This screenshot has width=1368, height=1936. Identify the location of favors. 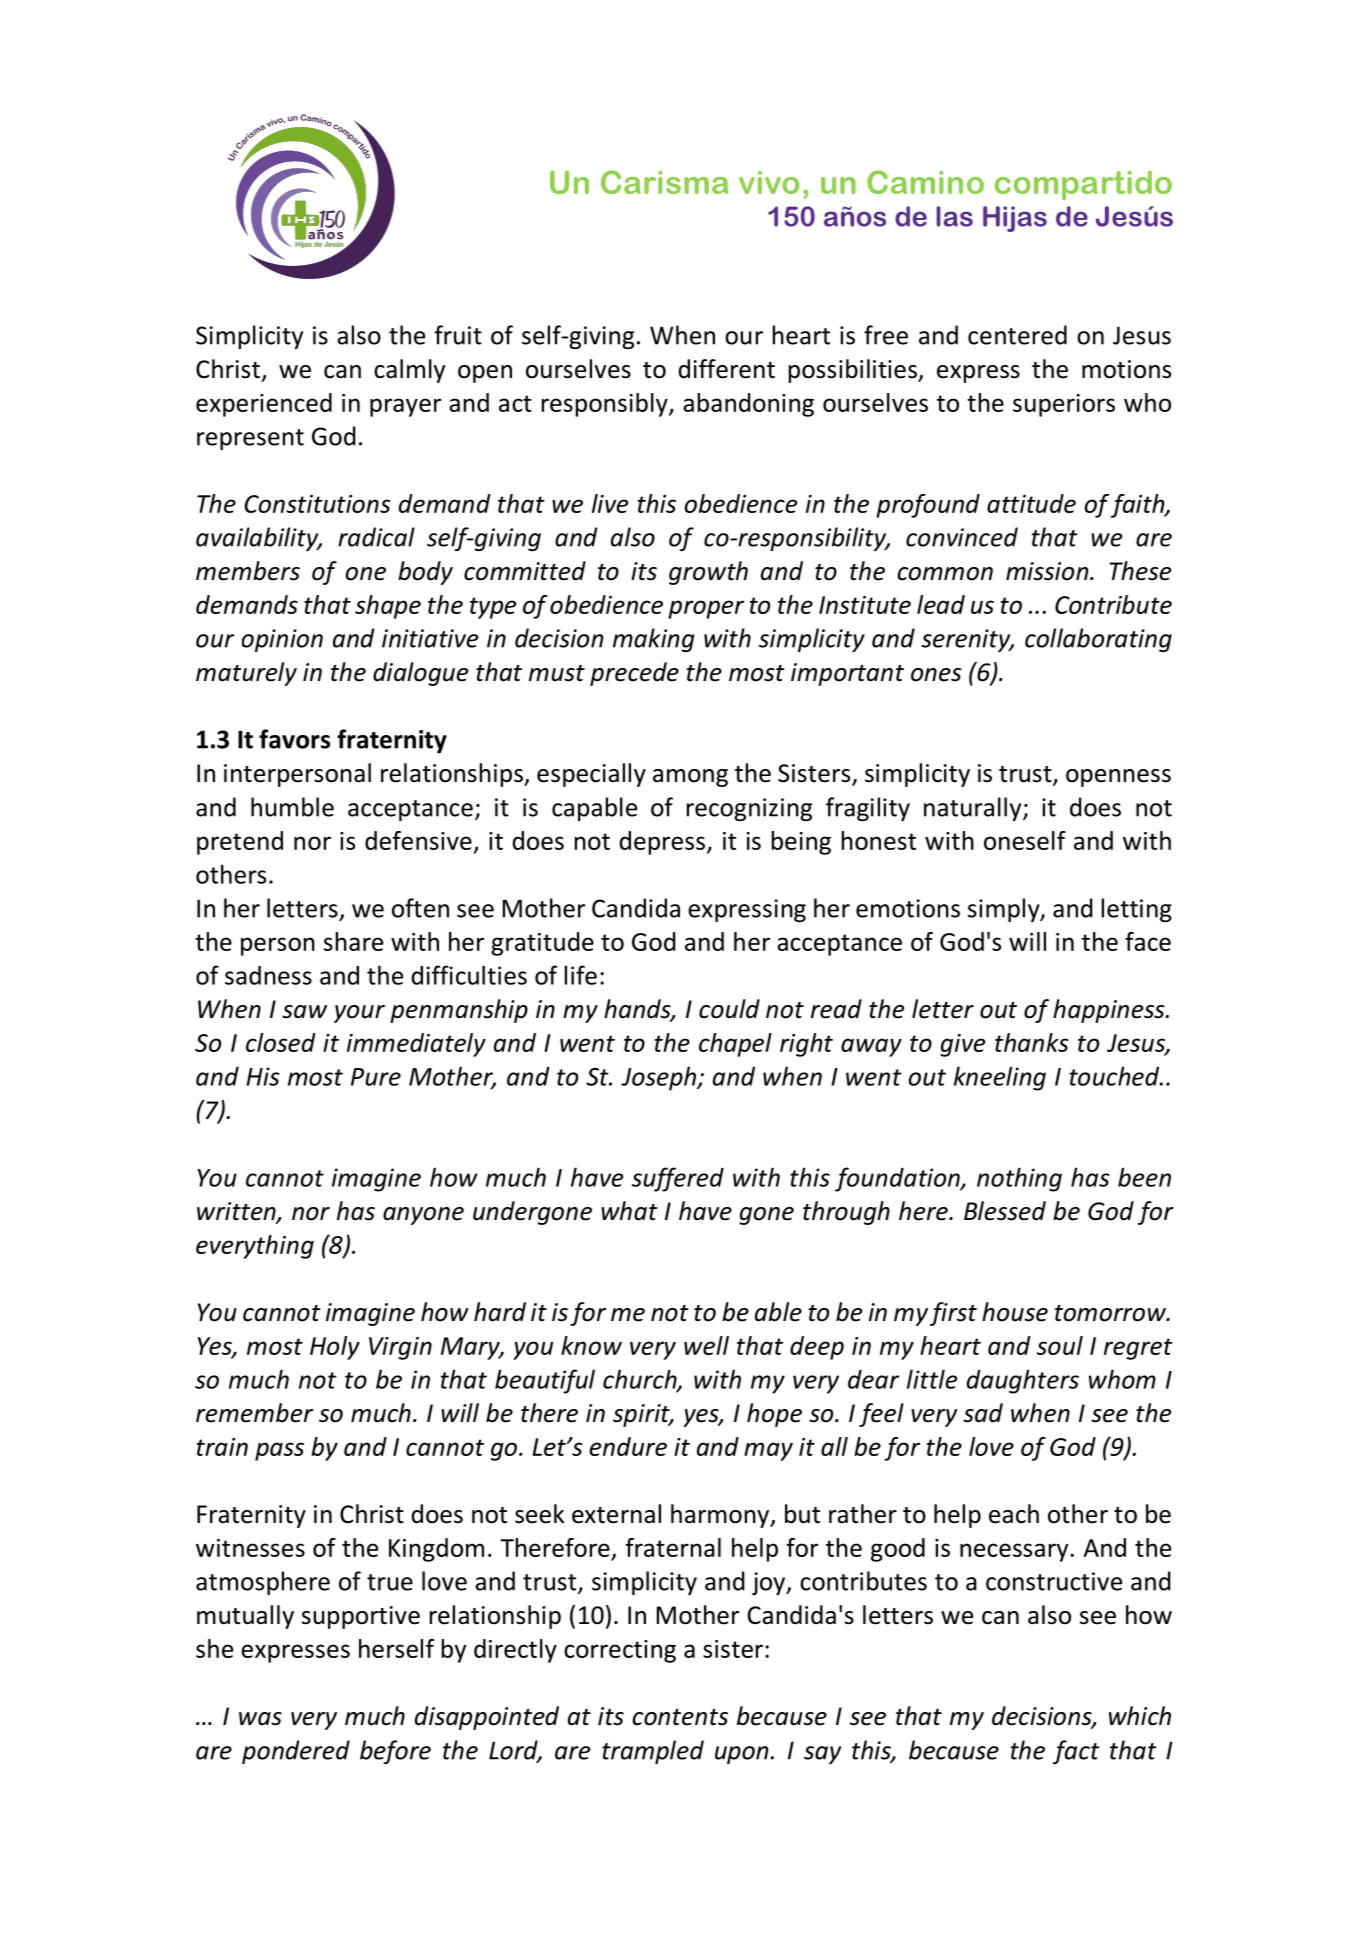
(294, 739).
